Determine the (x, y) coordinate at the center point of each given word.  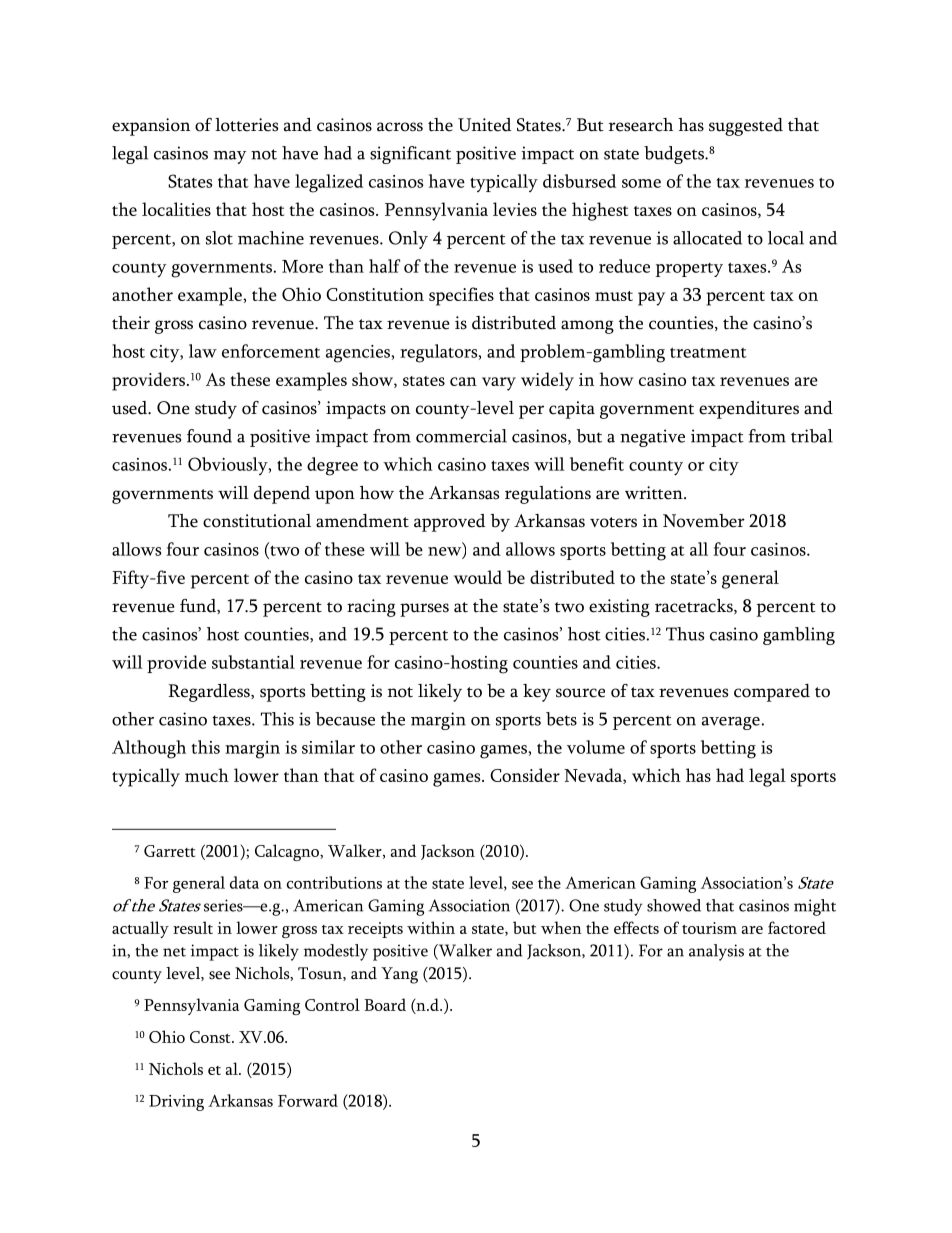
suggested (746, 127)
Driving (176, 1103)
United (484, 125)
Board (385, 1004)
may (230, 157)
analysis (716, 952)
